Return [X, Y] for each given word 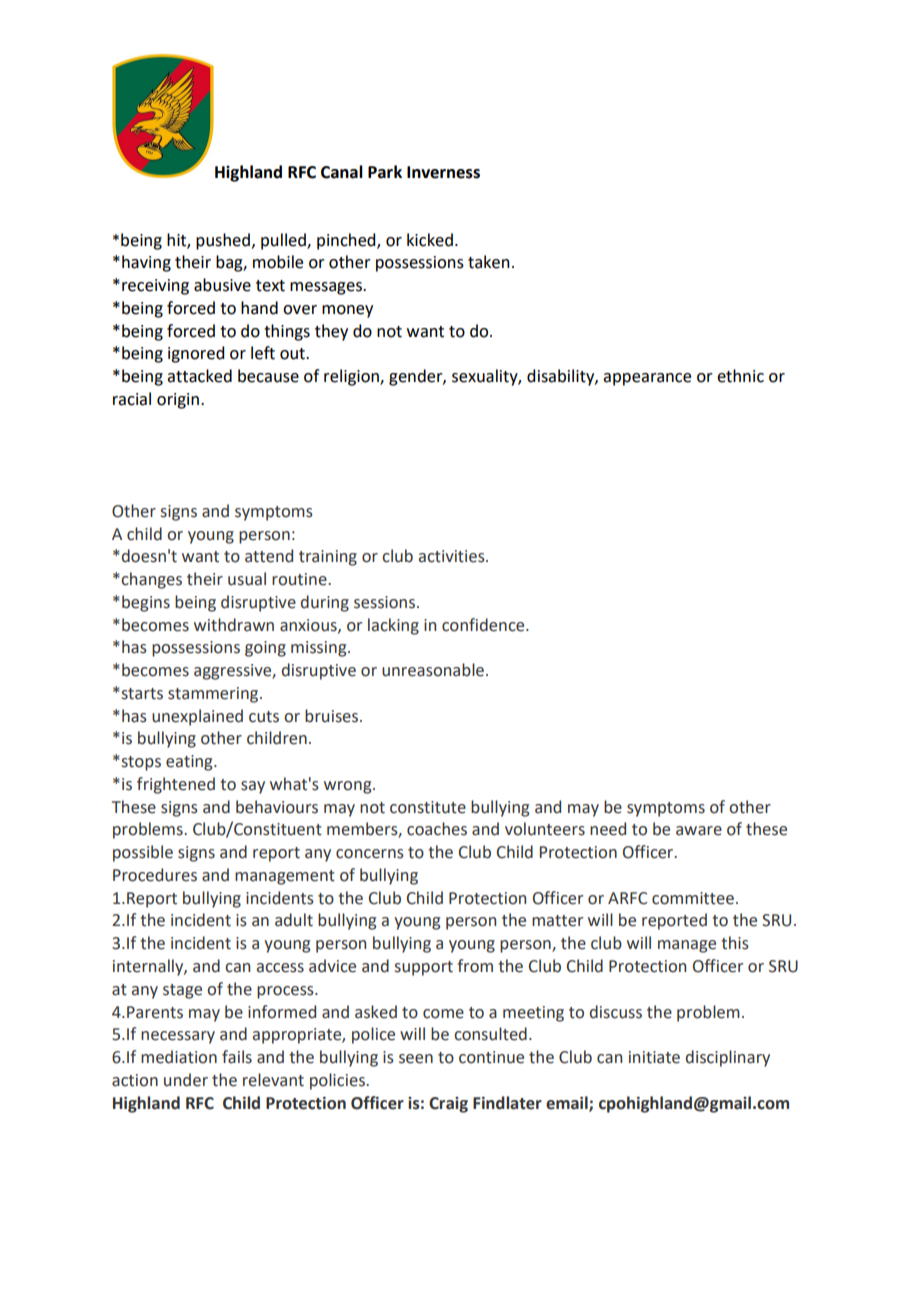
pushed [223, 241]
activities [453, 556]
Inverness [443, 172]
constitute [428, 807]
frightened [176, 785]
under [186, 1080]
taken [489, 262]
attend [269, 556]
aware [699, 831]
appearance [647, 379]
